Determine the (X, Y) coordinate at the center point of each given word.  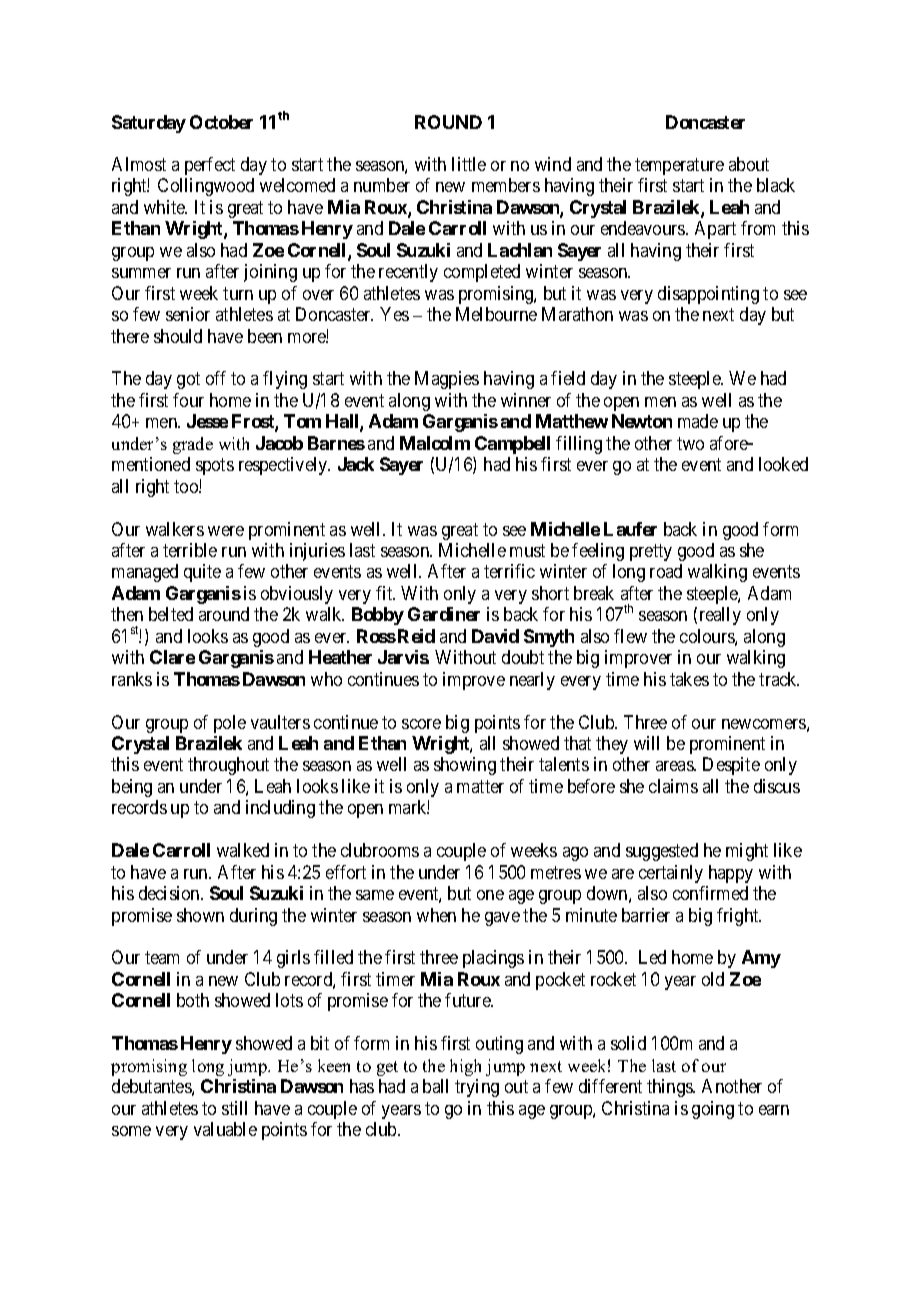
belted (171, 614)
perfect (210, 166)
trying (477, 1088)
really (720, 616)
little (469, 164)
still (234, 1108)
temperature (679, 166)
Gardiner (444, 614)
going (713, 1110)
